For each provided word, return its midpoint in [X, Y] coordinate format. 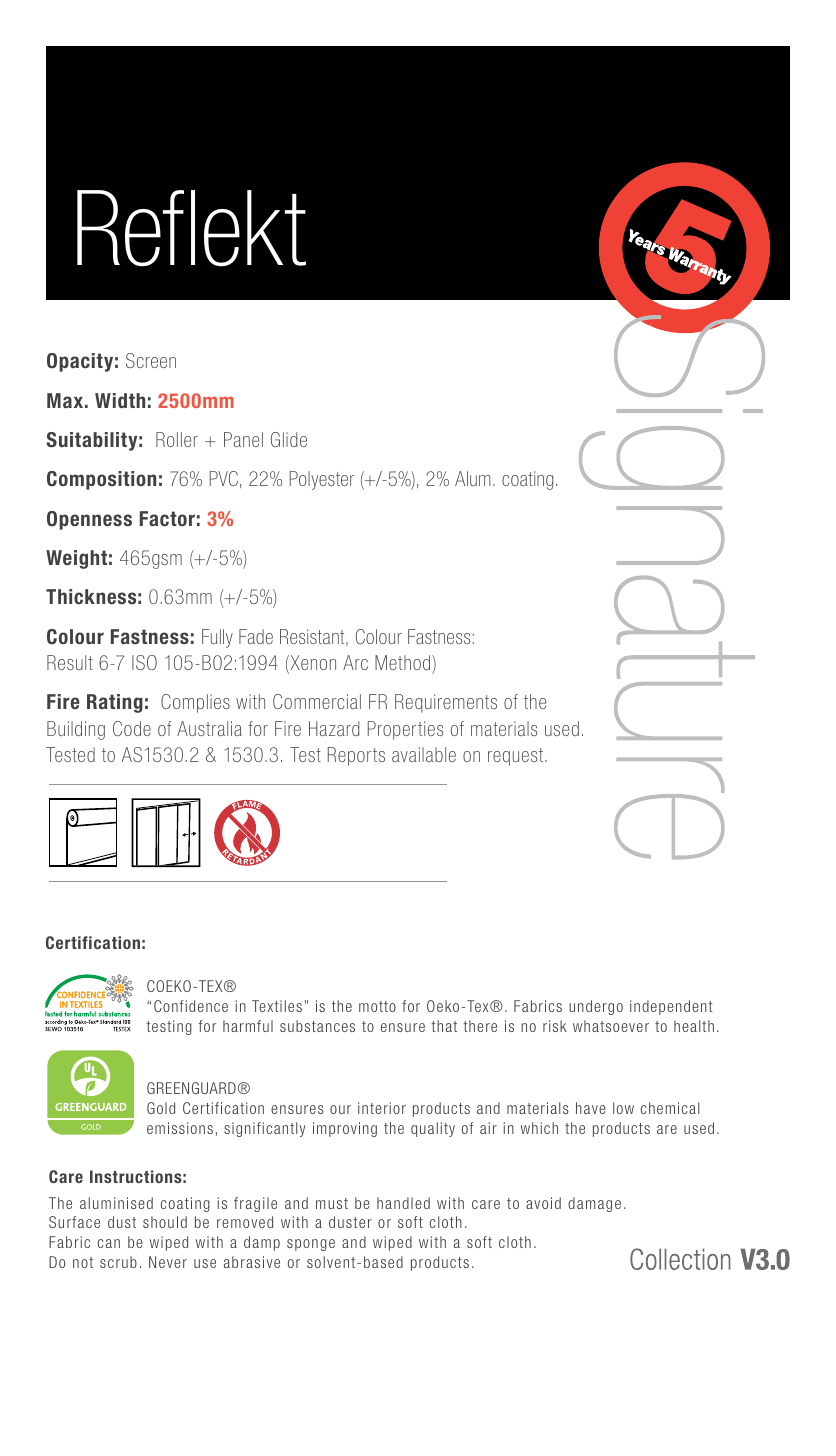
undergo [596, 1007]
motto [377, 1006]
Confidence [191, 1006]
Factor [167, 519]
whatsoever [611, 1026]
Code [132, 728]
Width [120, 400]
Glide [289, 439]
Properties [406, 730]
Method [404, 662]
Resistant [313, 637]
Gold [161, 1108]
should [165, 1222]
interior [382, 1108]
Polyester [322, 480]
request [517, 757]
